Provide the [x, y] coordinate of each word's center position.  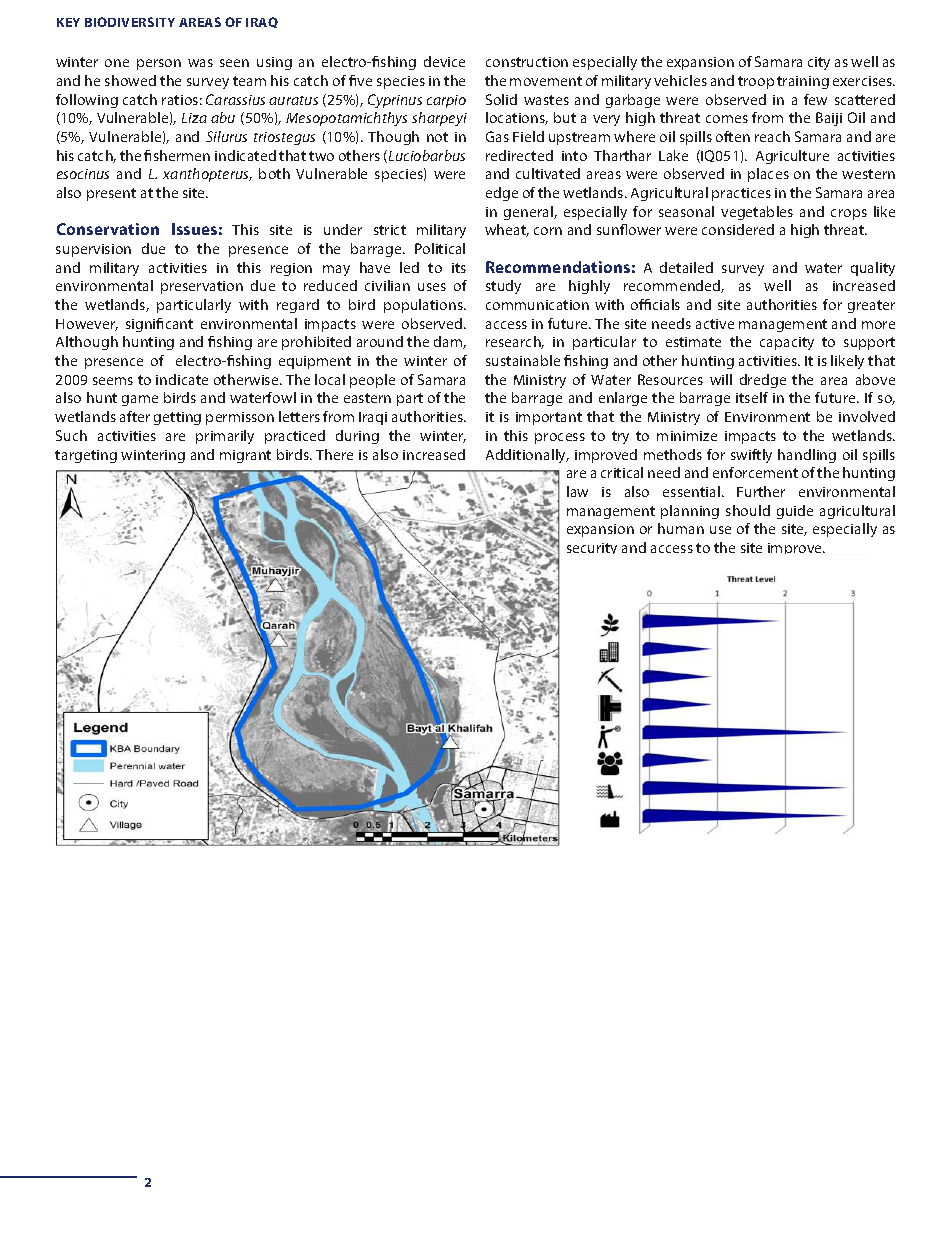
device [444, 61]
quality [873, 269]
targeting [86, 456]
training [803, 82]
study [503, 287]
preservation [202, 287]
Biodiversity [130, 22]
